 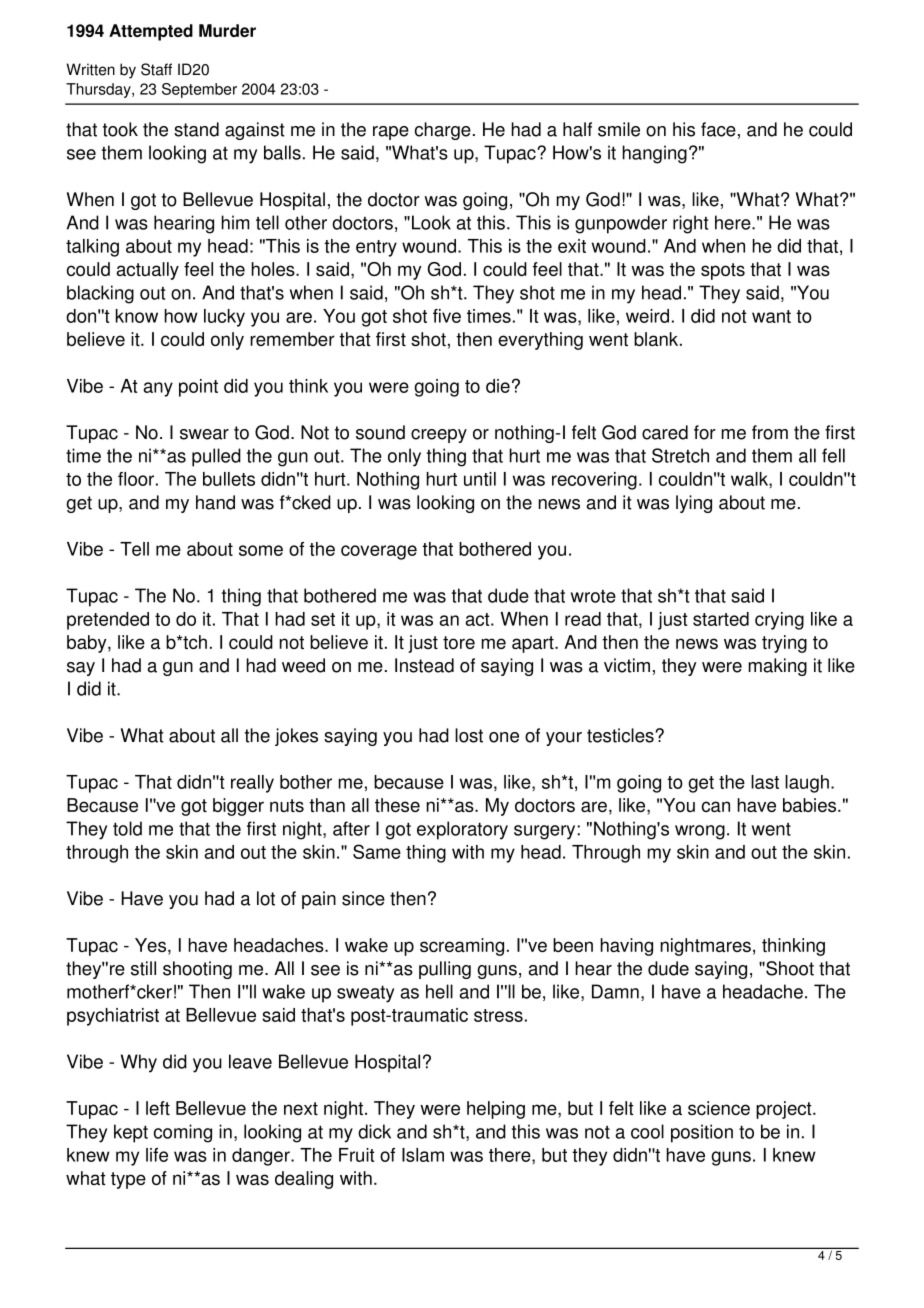 I want to click on bigger, so click(x=238, y=807).
